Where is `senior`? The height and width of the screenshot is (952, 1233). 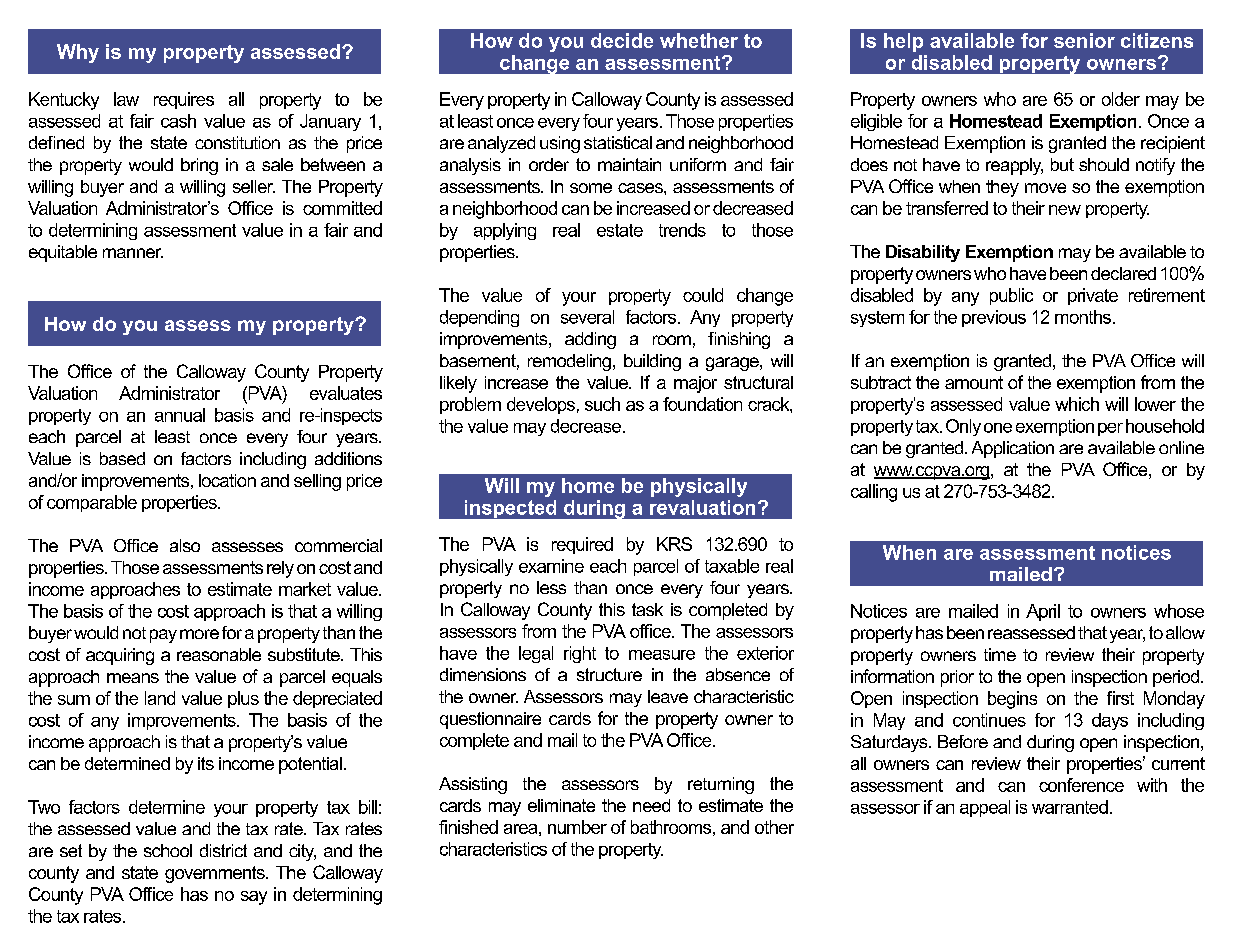
senior is located at coordinates (1084, 40).
